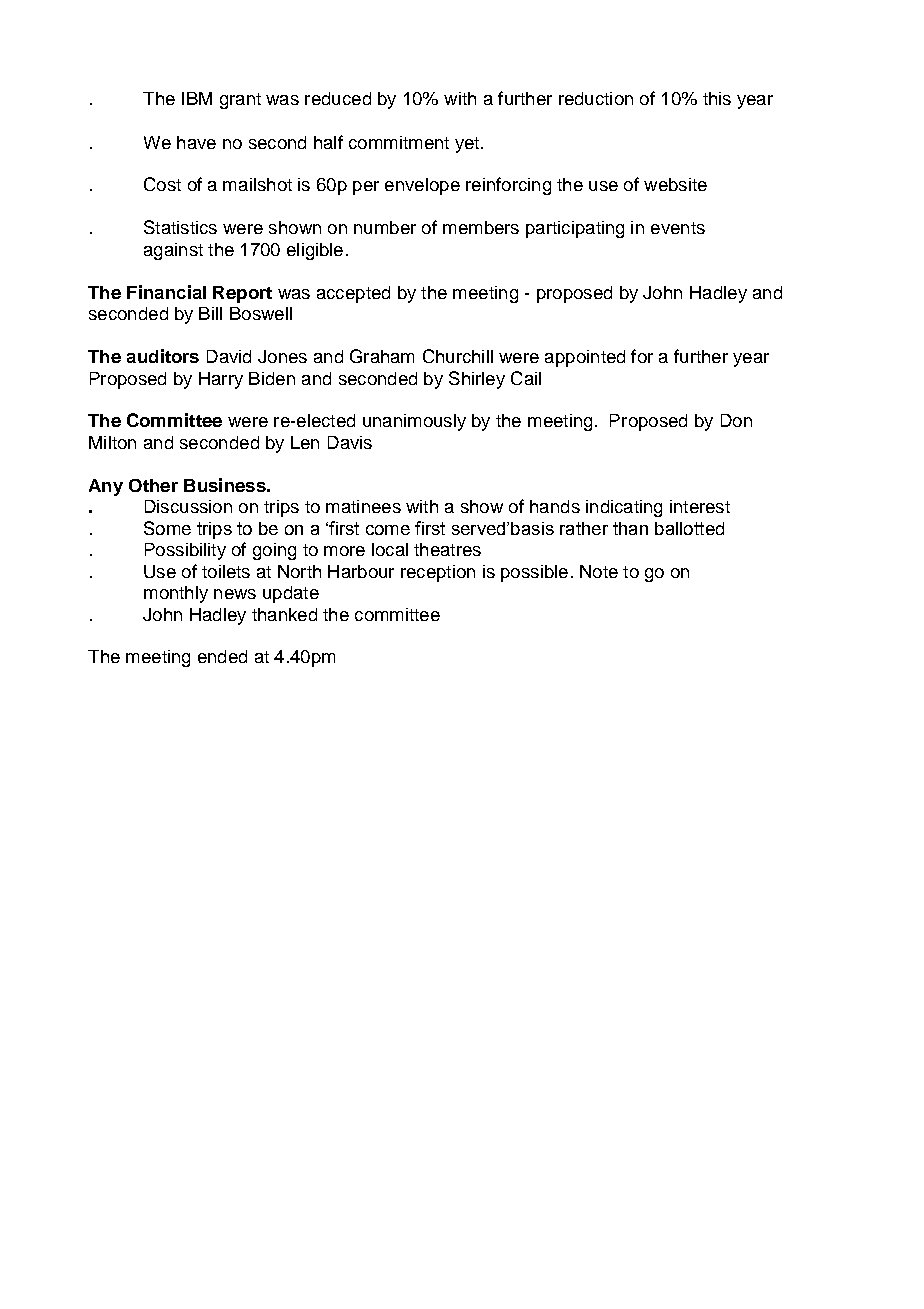 The height and width of the screenshot is (1309, 924). I want to click on matinees, so click(363, 506).
